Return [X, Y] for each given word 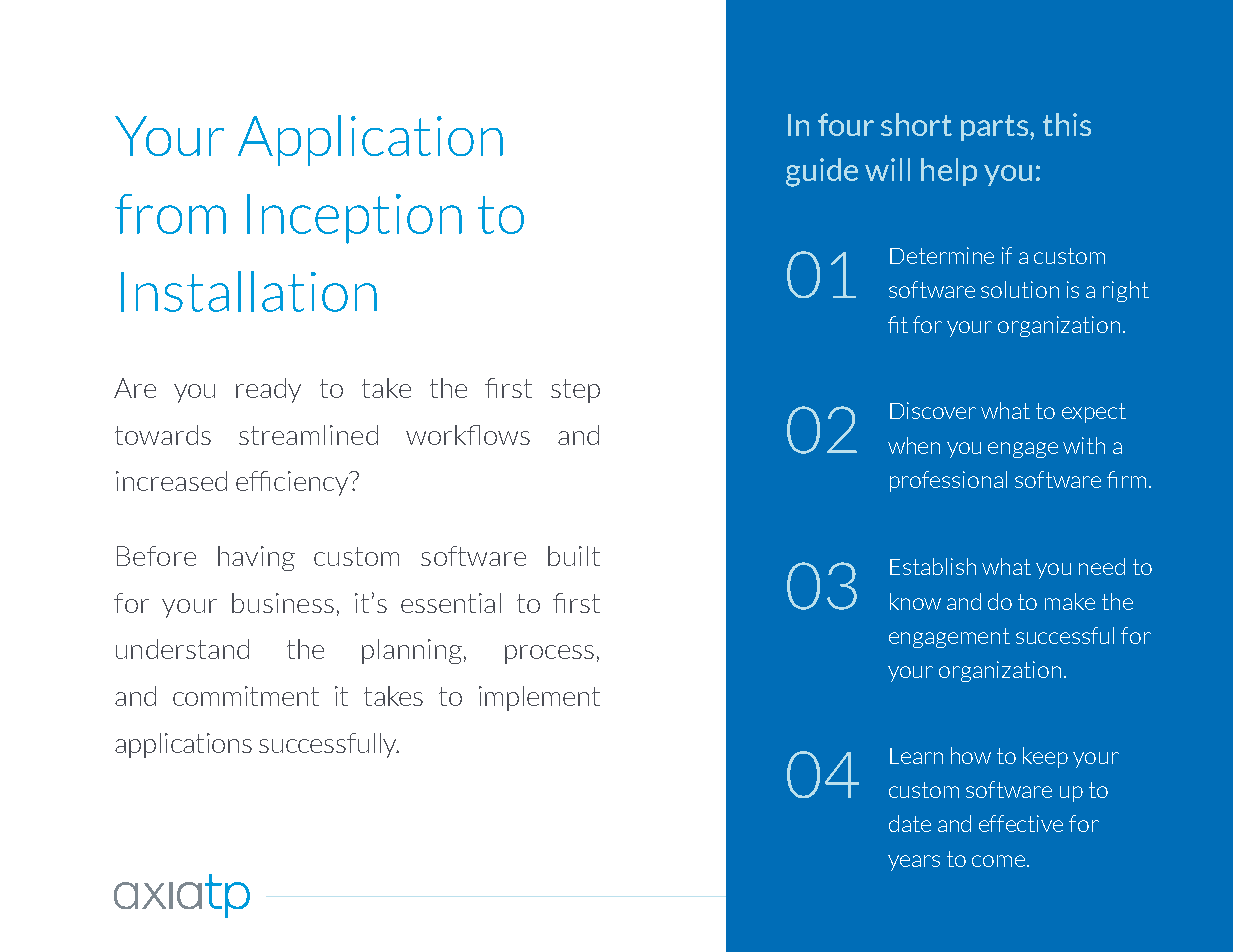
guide [822, 172]
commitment [246, 696]
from [170, 214]
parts [996, 128]
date [910, 823]
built [574, 556]
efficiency [293, 483]
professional [948, 481]
